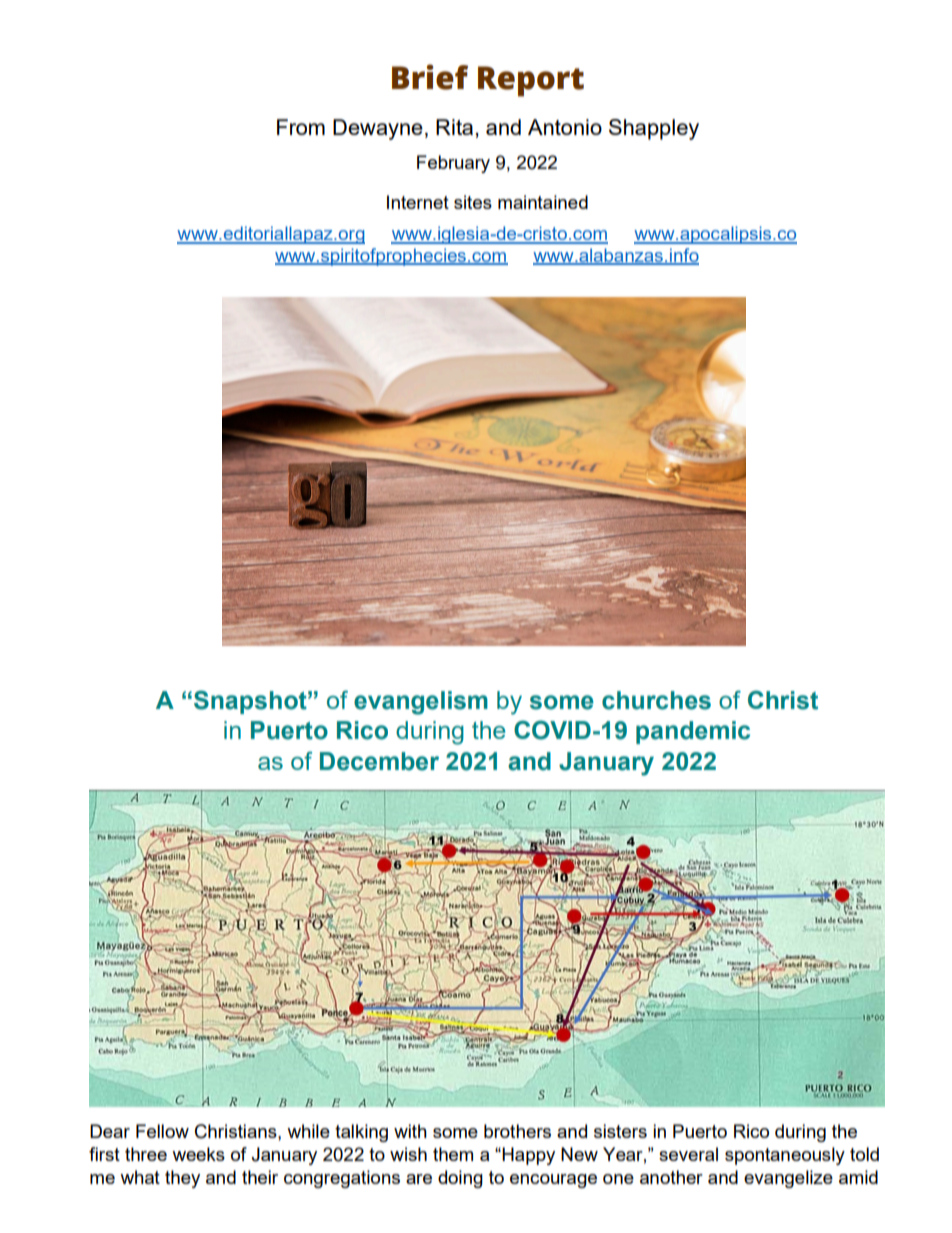 The height and width of the screenshot is (1233, 952). Describe the element at coordinates (421, 703) in the screenshot. I see `evangelism` at that location.
